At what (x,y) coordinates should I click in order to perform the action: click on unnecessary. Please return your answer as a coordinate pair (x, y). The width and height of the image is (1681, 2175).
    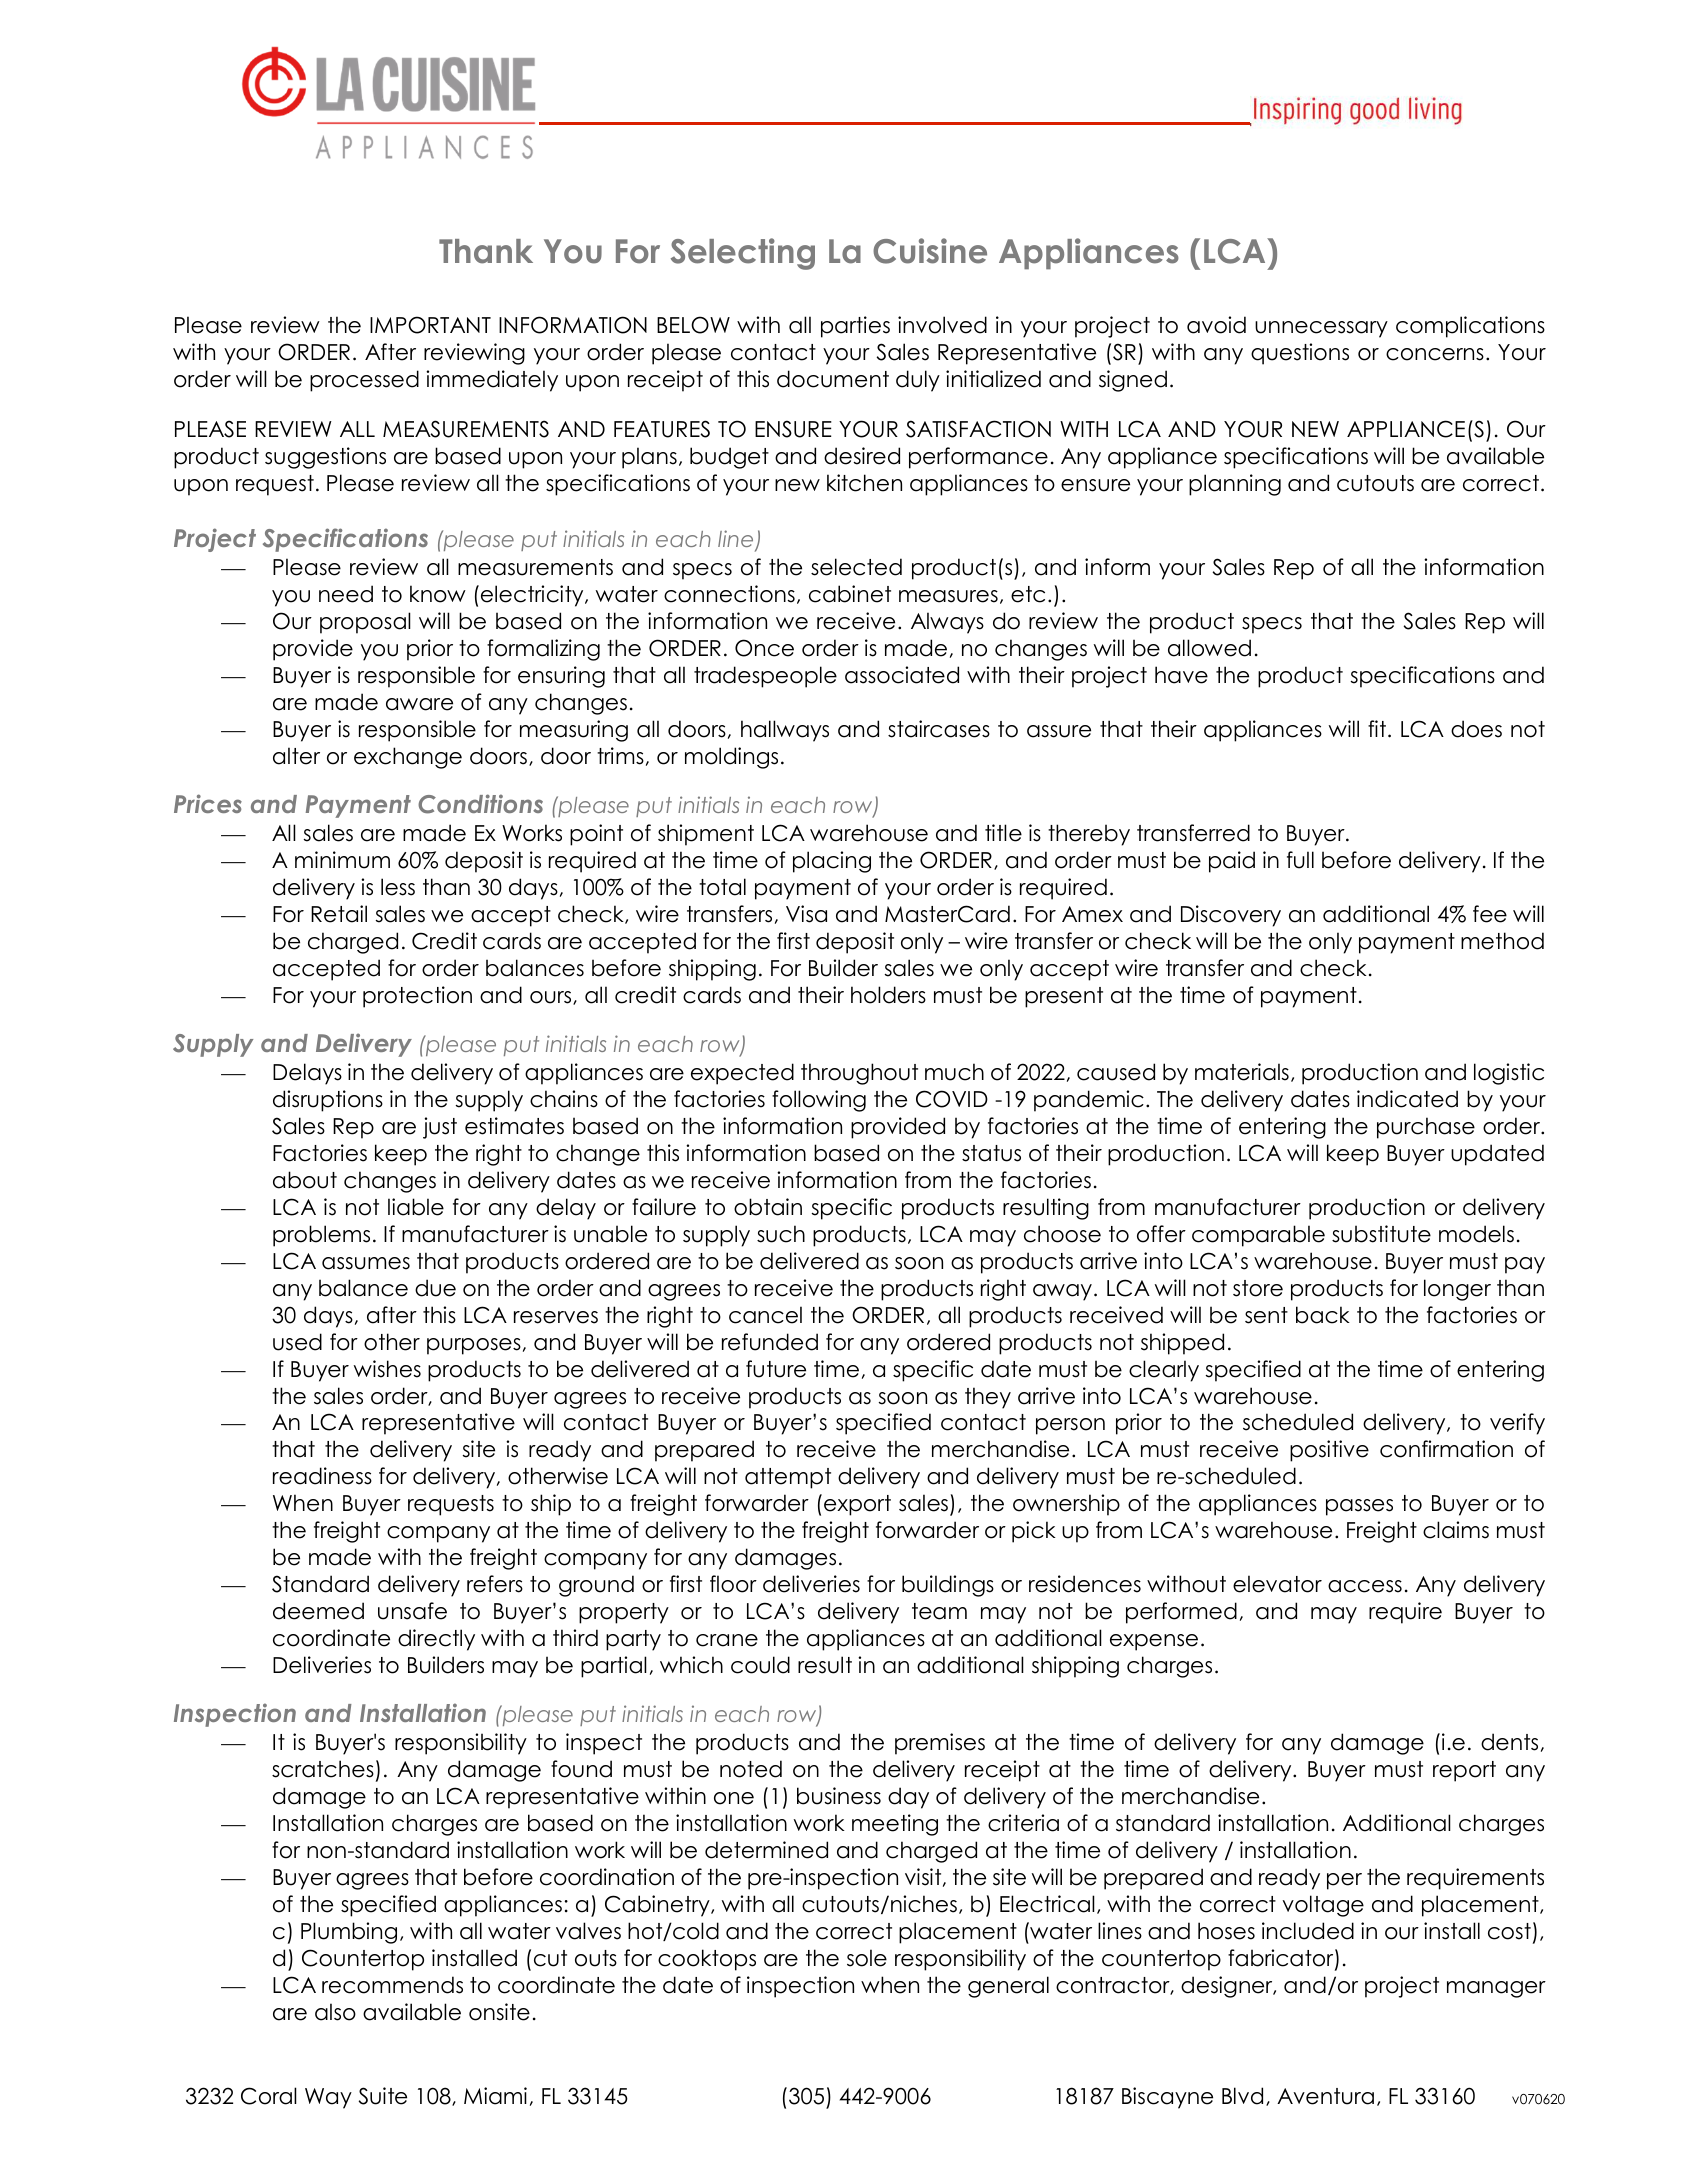
    Looking at the image, I should click on (1321, 329).
